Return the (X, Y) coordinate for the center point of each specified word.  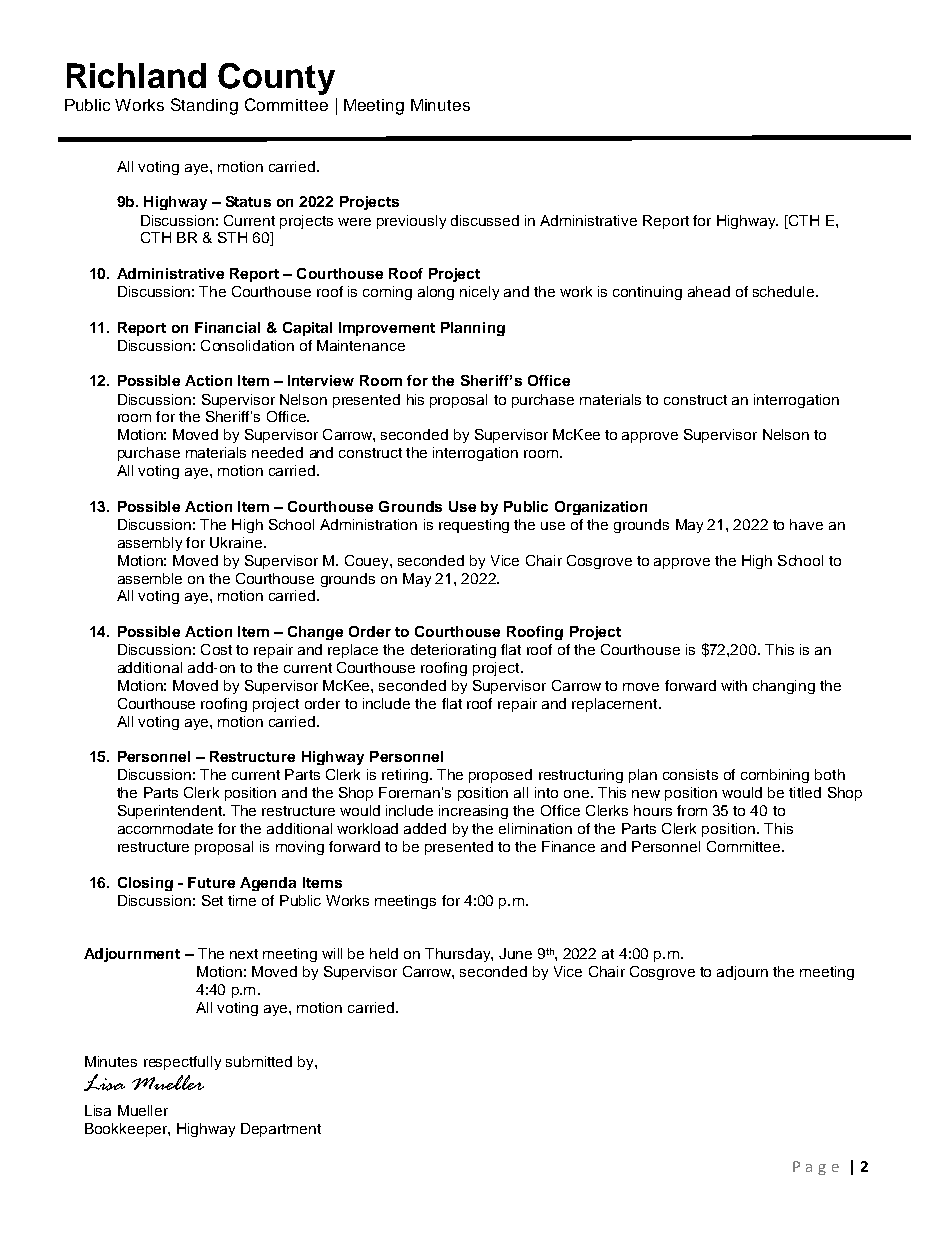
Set (212, 900)
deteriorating (453, 651)
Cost (216, 649)
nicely (479, 293)
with (734, 685)
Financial (227, 327)
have (806, 524)
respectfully (182, 1063)
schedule (785, 291)
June (515, 953)
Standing (204, 106)
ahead (709, 291)
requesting (474, 526)
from (692, 810)
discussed (485, 220)
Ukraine (237, 542)
